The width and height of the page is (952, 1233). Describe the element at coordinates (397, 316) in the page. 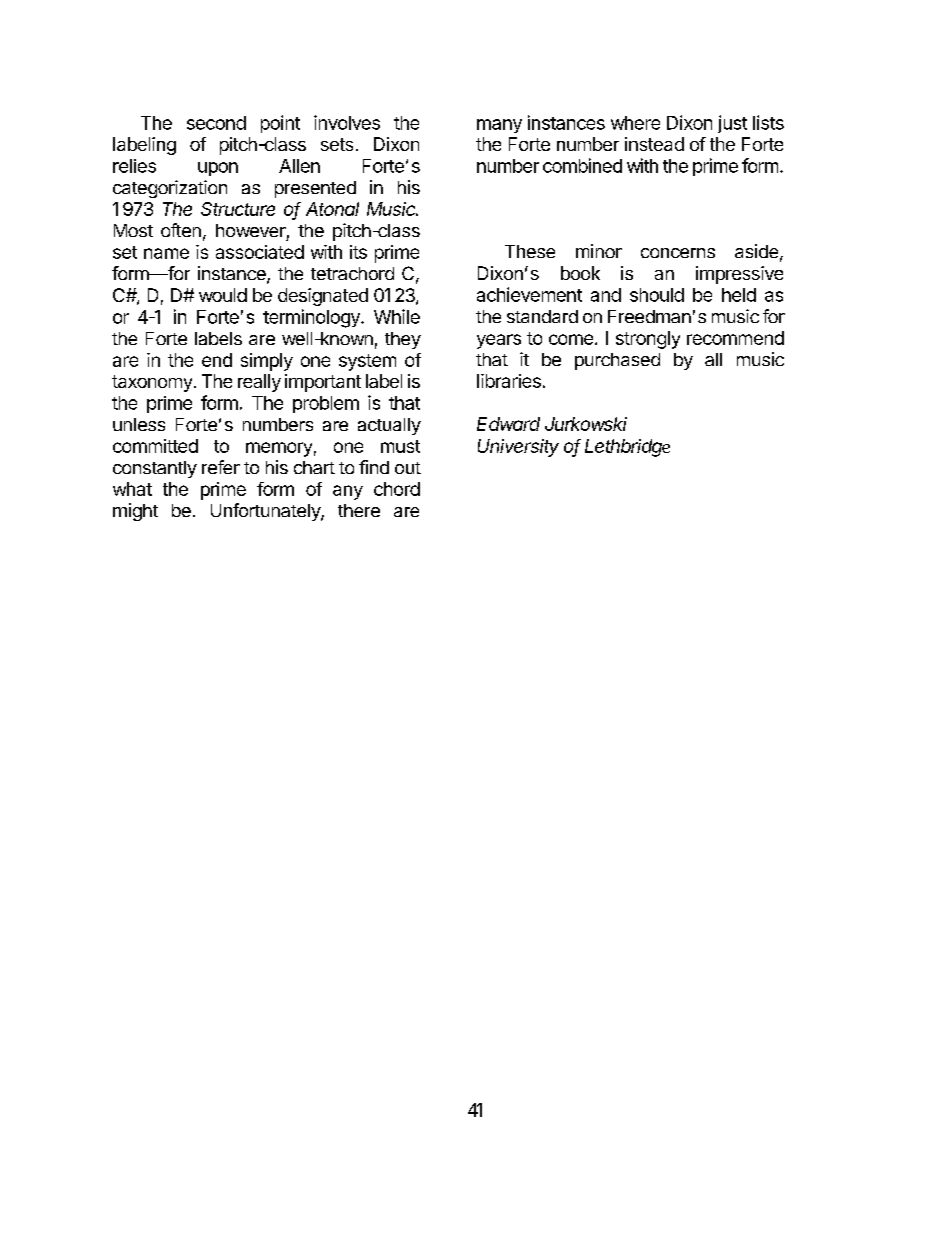

I see `While` at that location.
